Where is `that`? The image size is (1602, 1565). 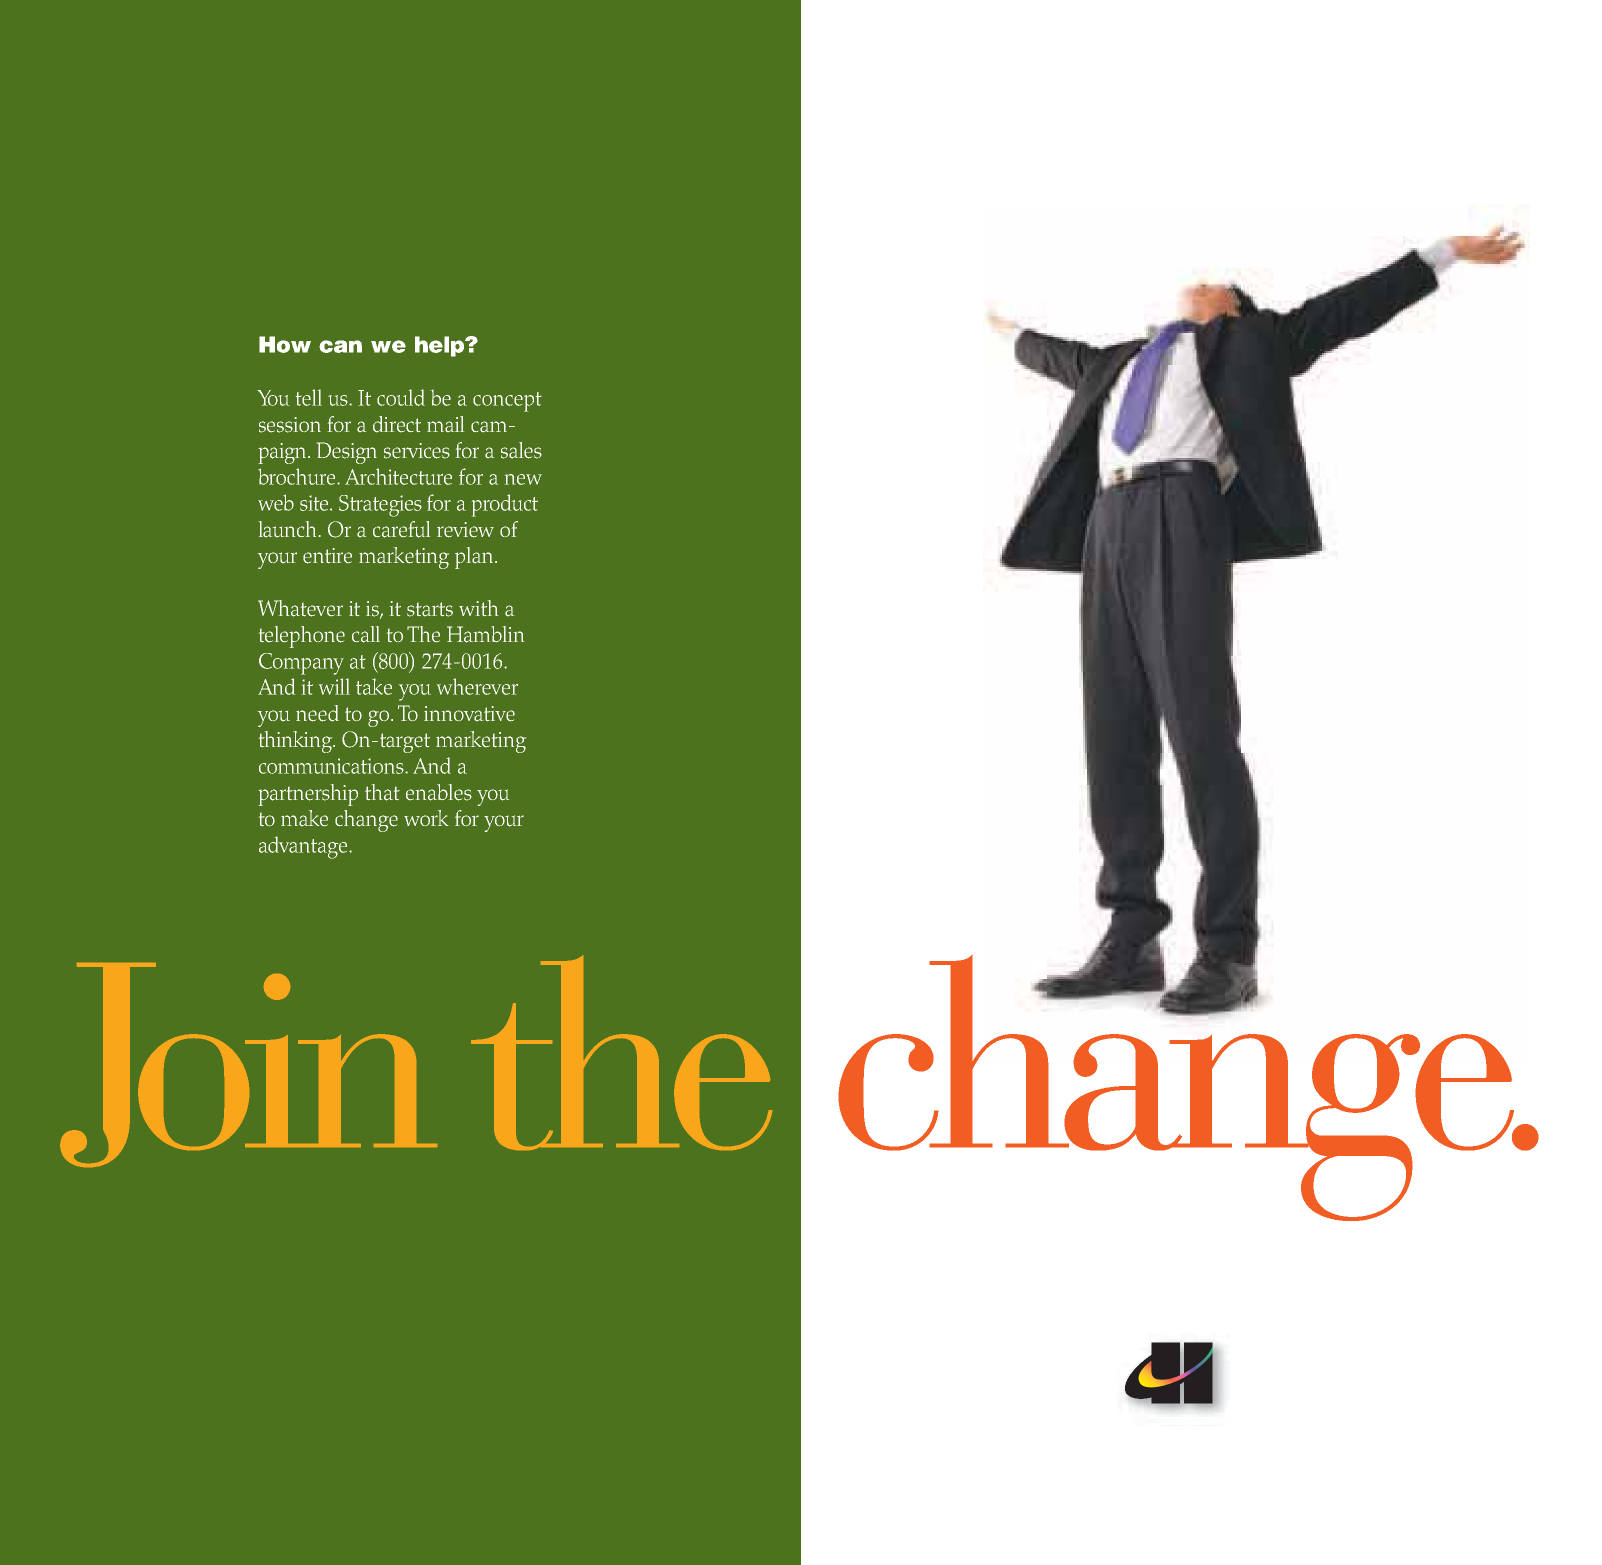 that is located at coordinates (382, 792).
